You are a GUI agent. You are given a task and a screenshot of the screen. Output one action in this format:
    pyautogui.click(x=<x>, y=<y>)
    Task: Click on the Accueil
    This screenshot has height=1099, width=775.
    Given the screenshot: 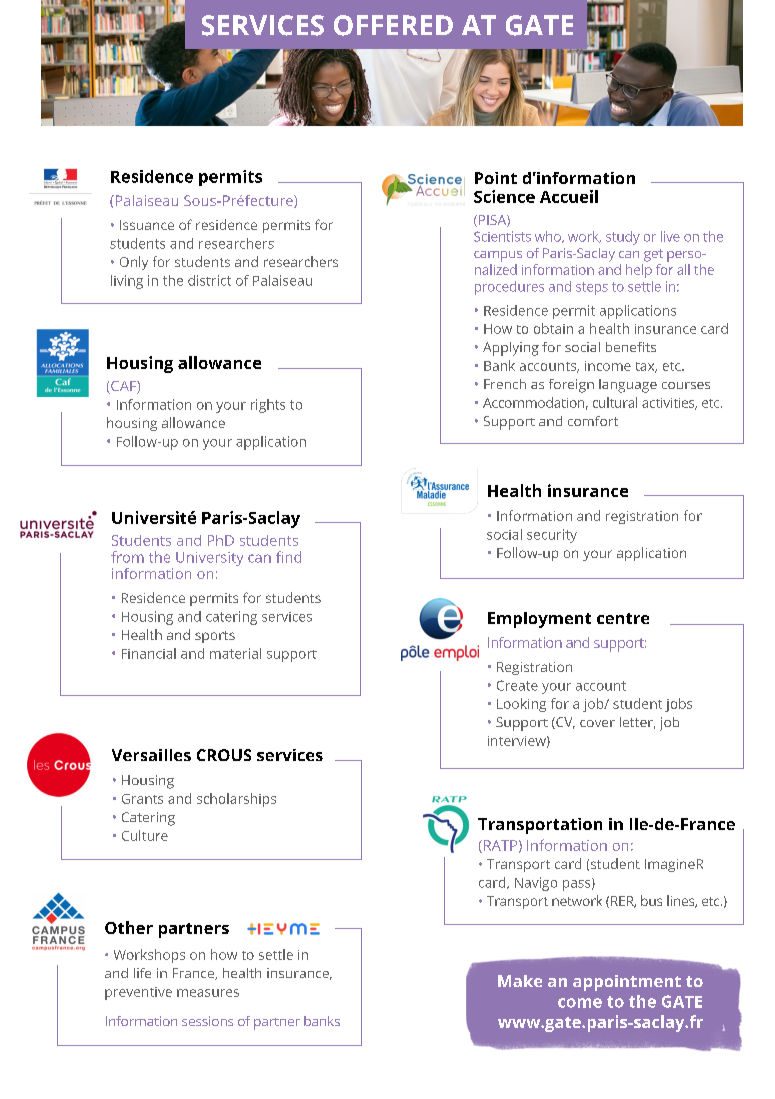 What is the action you would take?
    pyautogui.click(x=569, y=196)
